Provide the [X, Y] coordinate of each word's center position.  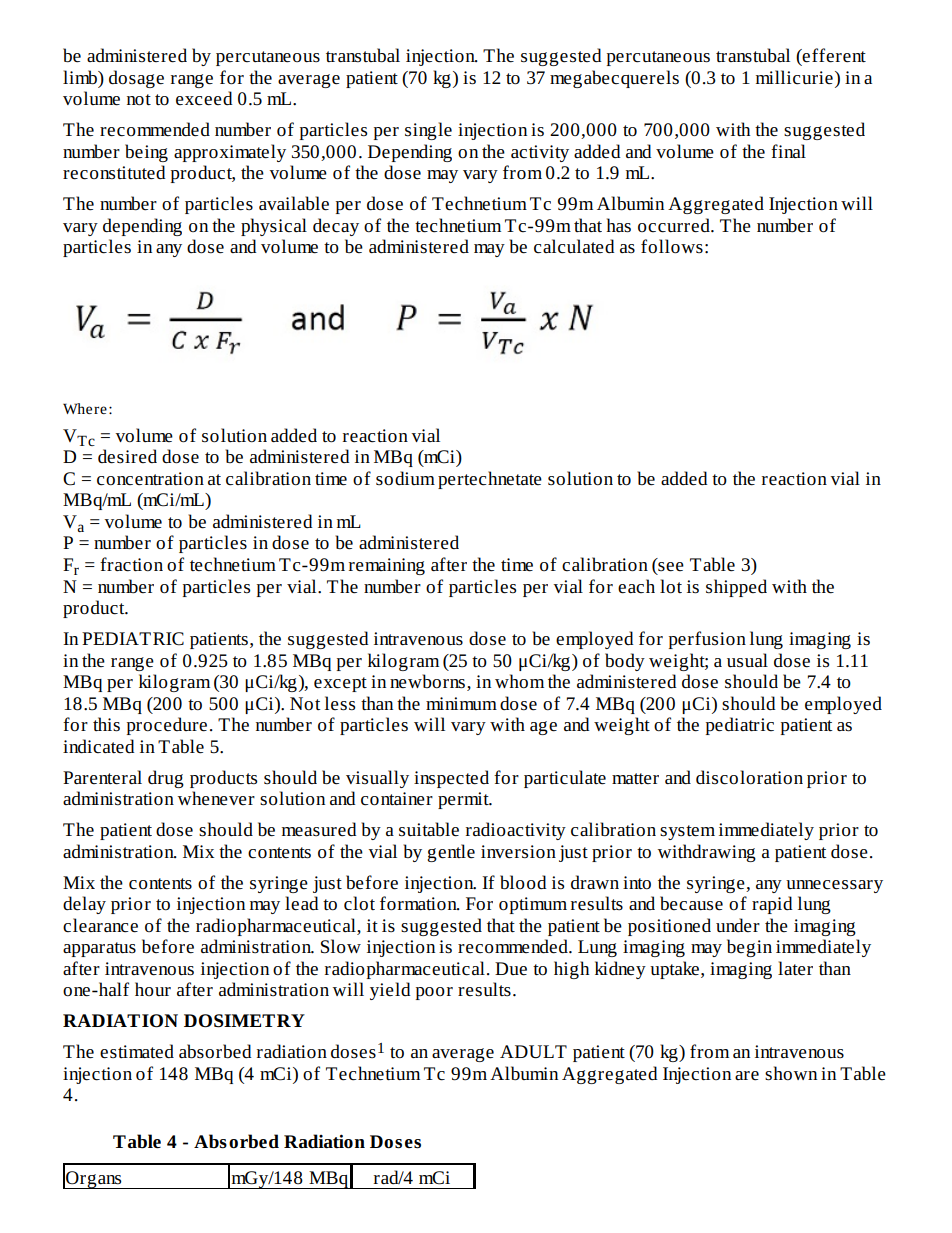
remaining [387, 566]
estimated [137, 1051]
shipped [736, 588]
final [788, 151]
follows [672, 246]
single [428, 131]
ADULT [533, 1052]
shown [791, 1073]
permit [464, 800]
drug [166, 779]
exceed [204, 98]
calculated [574, 246]
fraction [131, 564]
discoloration [749, 777]
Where [85, 408]
